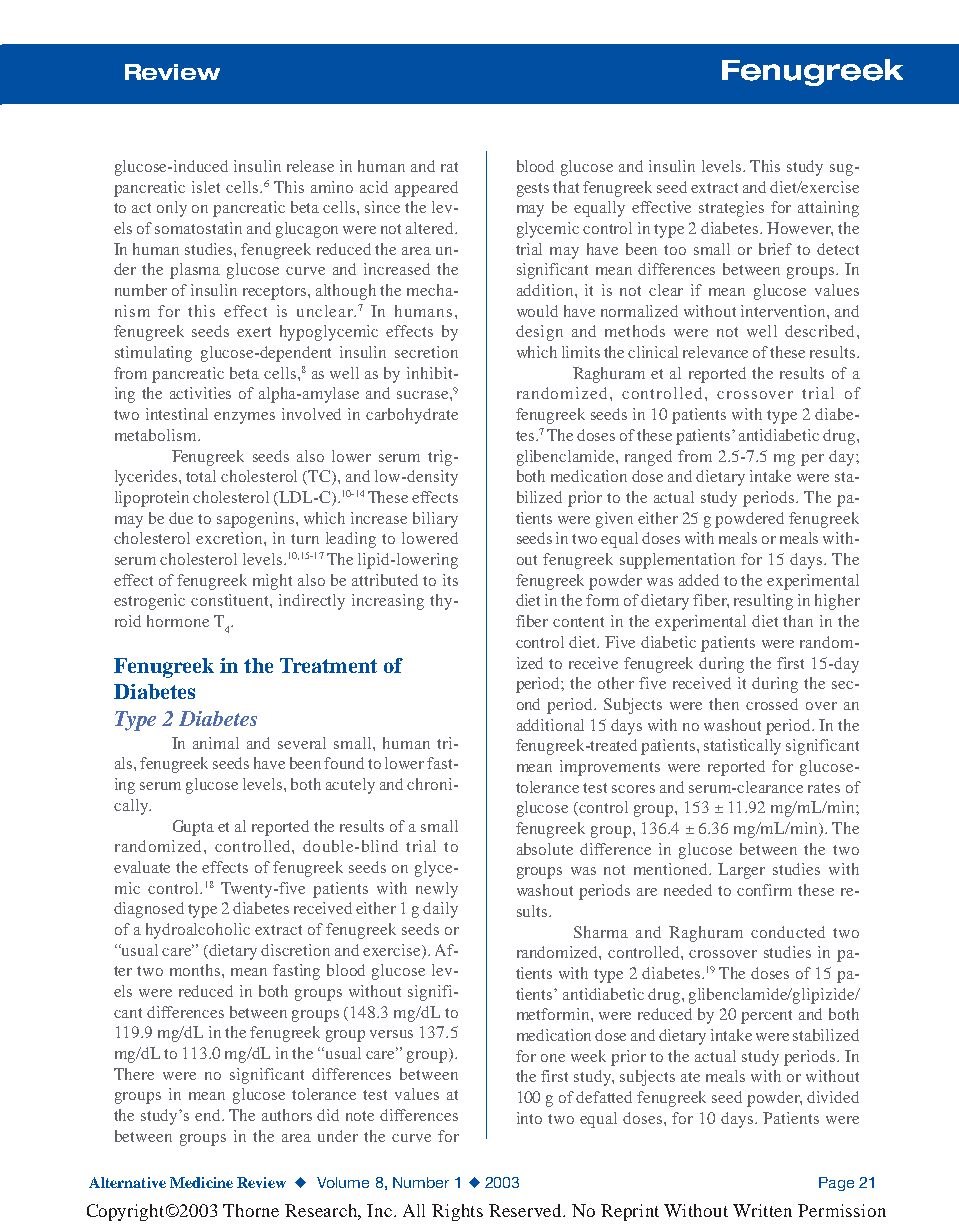 The image size is (959, 1232). I want to click on conducted, so click(788, 932).
